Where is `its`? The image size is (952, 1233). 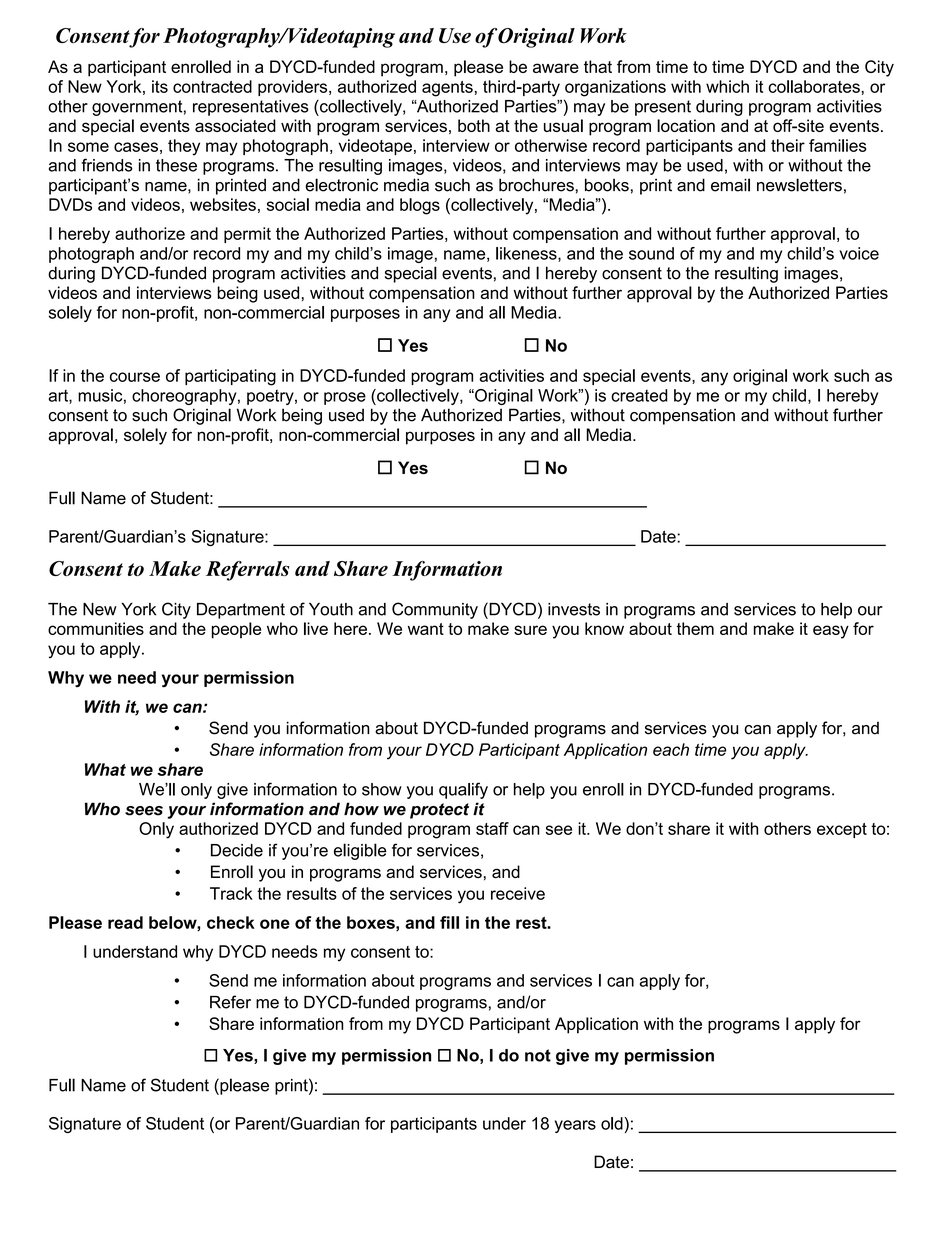
its is located at coordinates (160, 86).
